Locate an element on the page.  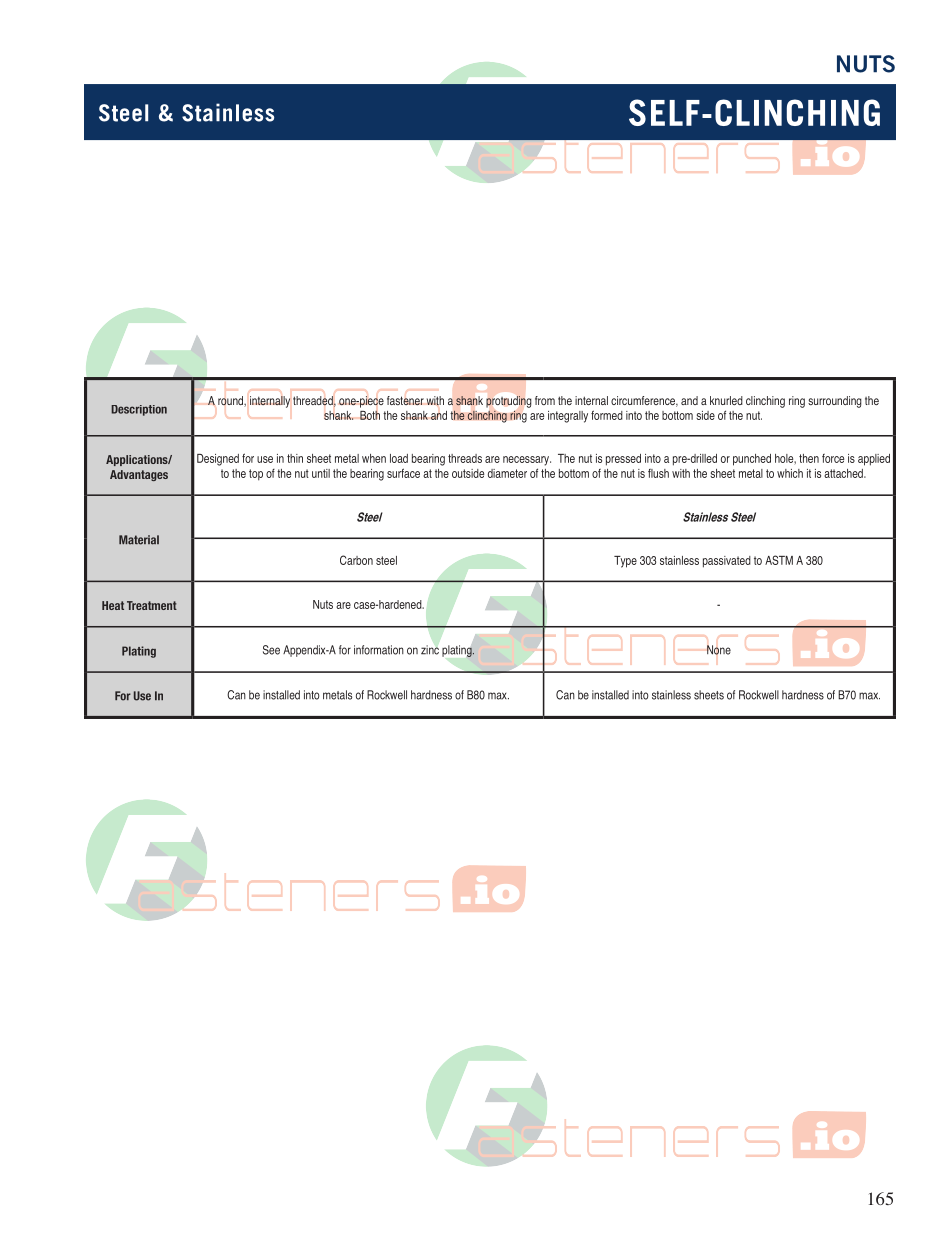
Description is located at coordinates (139, 410).
